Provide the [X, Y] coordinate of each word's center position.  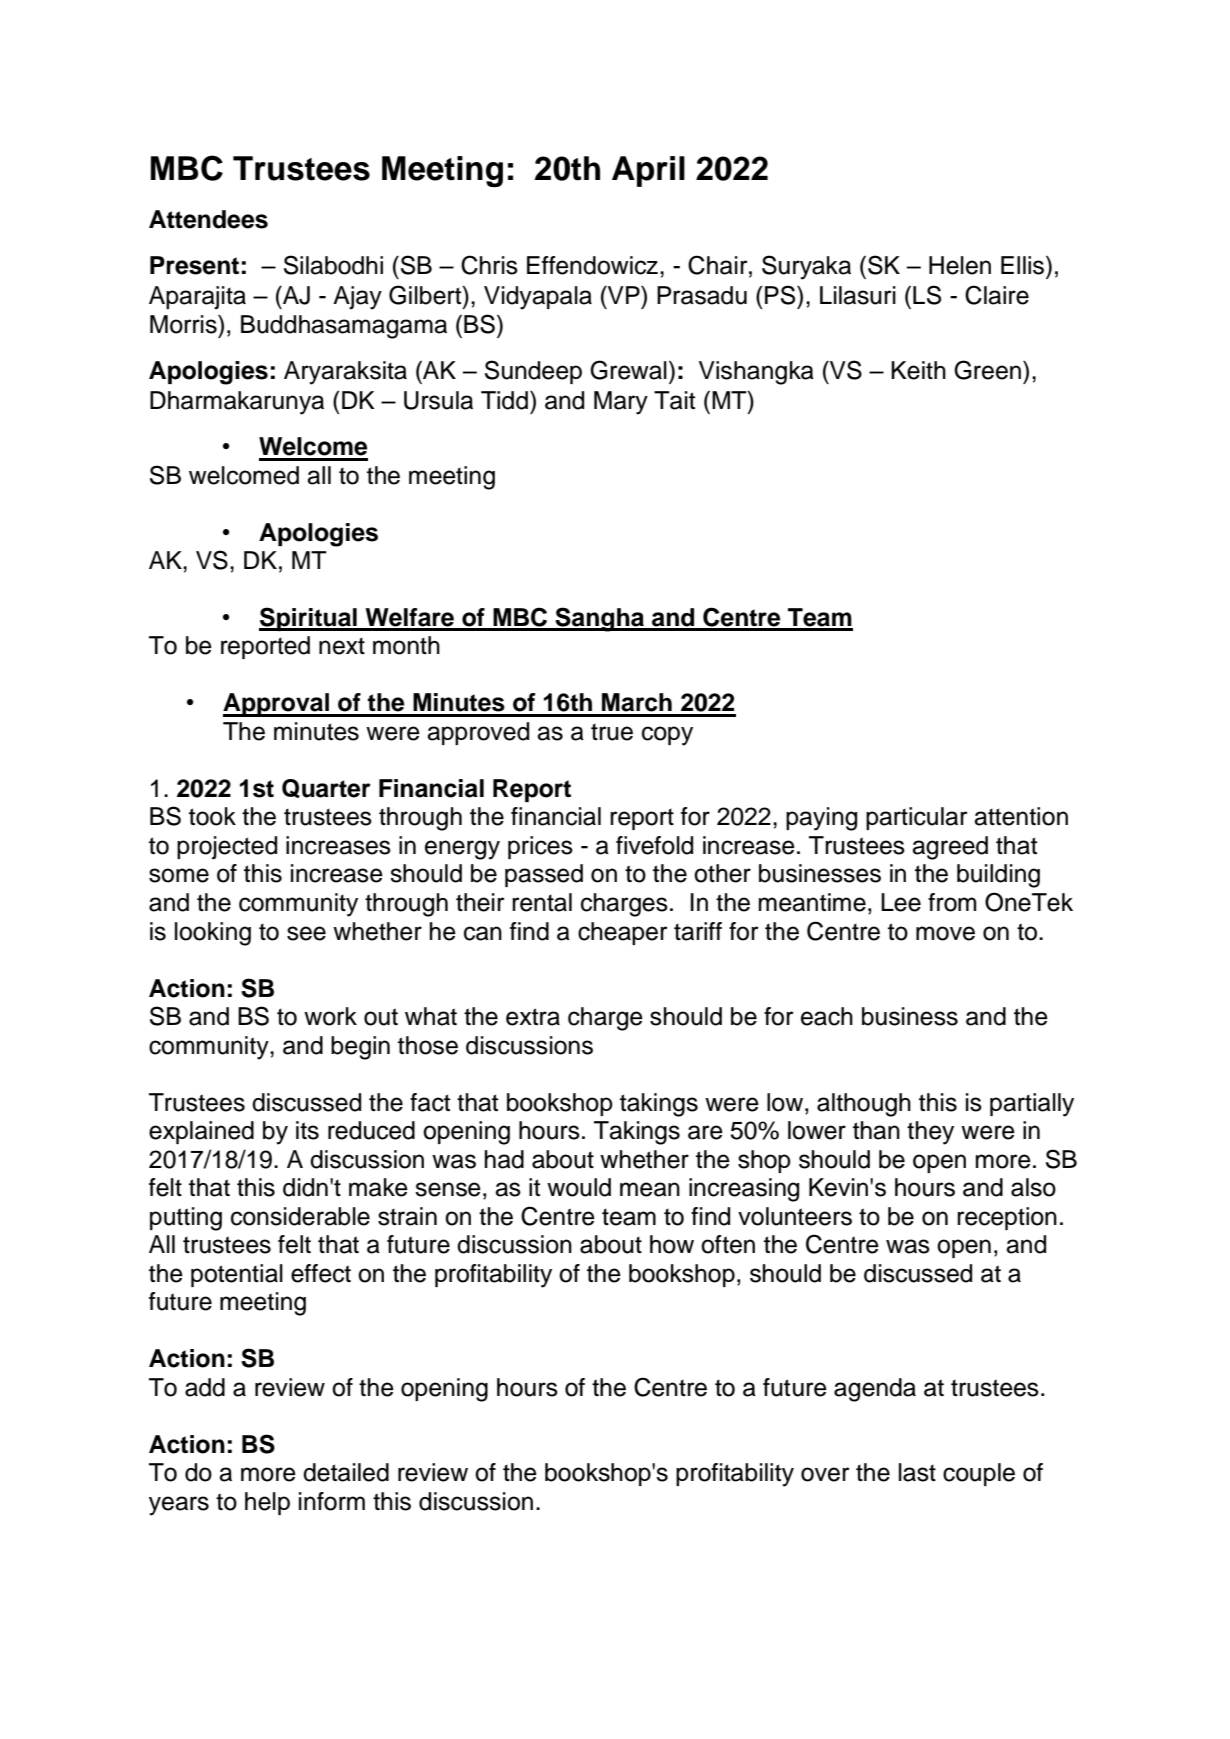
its [307, 1130]
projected [227, 848]
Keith [918, 370]
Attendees [208, 219]
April [648, 171]
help [267, 1503]
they [930, 1133]
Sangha [599, 619]
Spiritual [309, 619]
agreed [950, 848]
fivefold [654, 845]
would [579, 1187]
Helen [960, 265]
